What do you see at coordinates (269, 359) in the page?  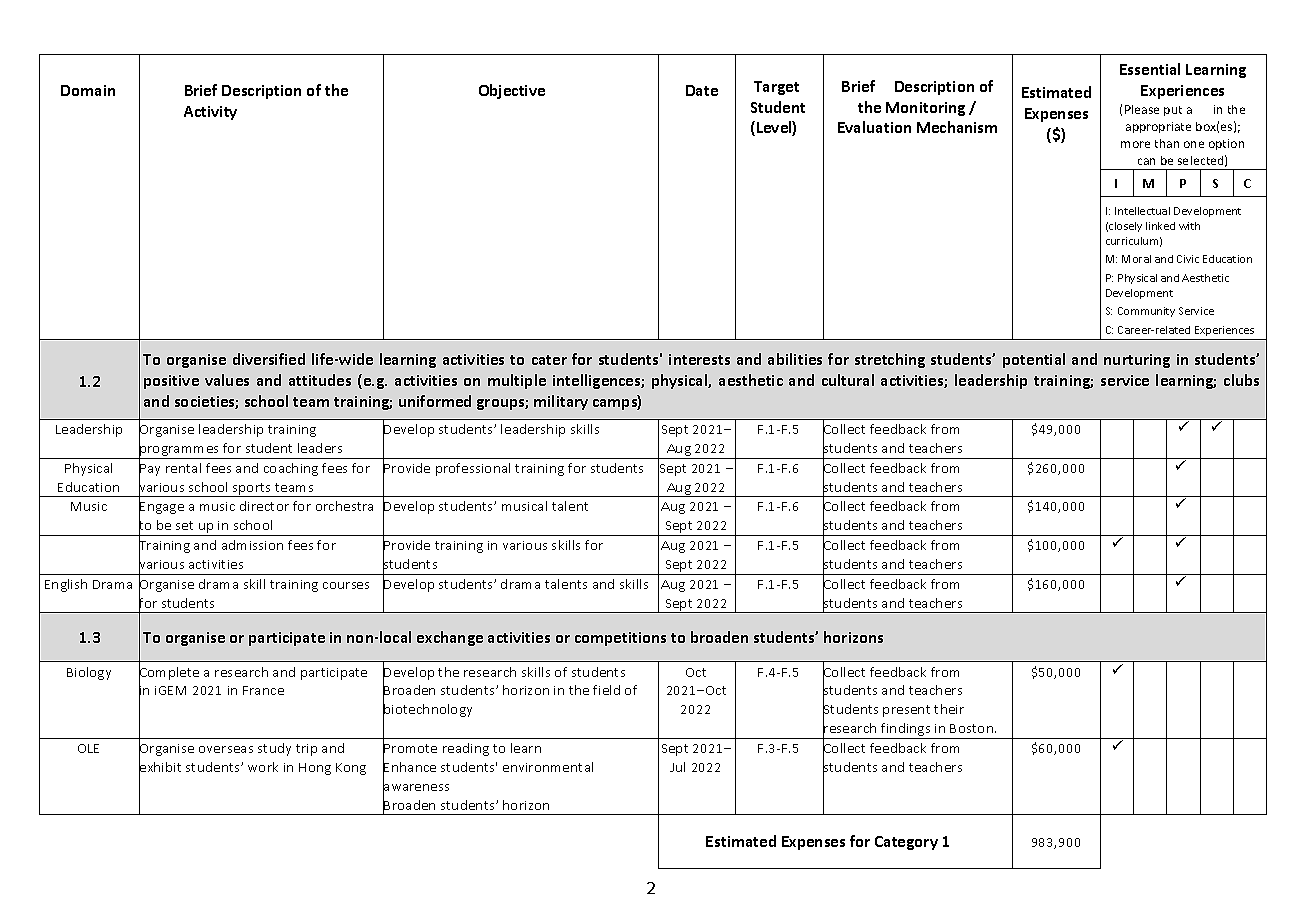 I see `diversified` at bounding box center [269, 359].
